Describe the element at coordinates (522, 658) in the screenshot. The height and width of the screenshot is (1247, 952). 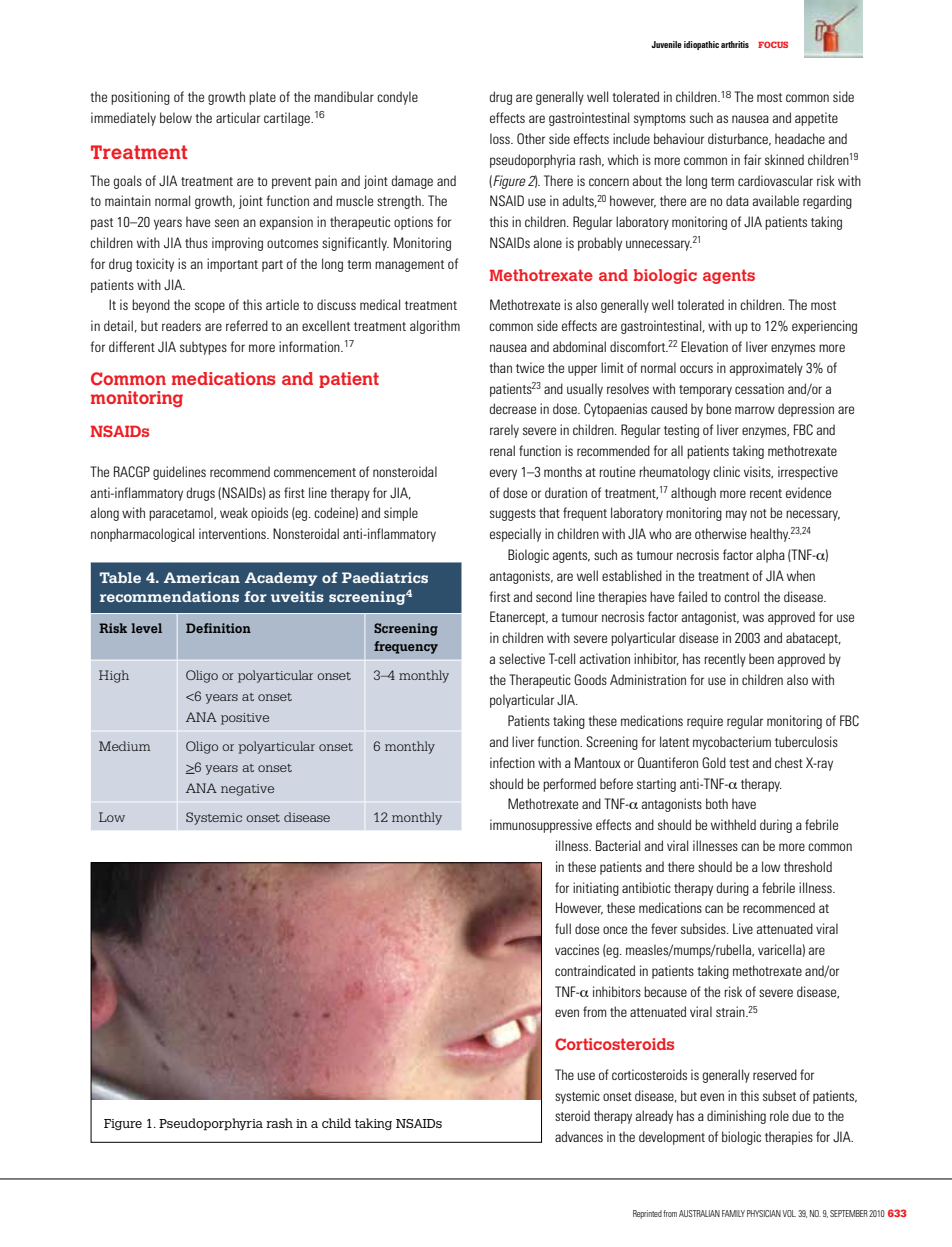
I see `selective` at that location.
